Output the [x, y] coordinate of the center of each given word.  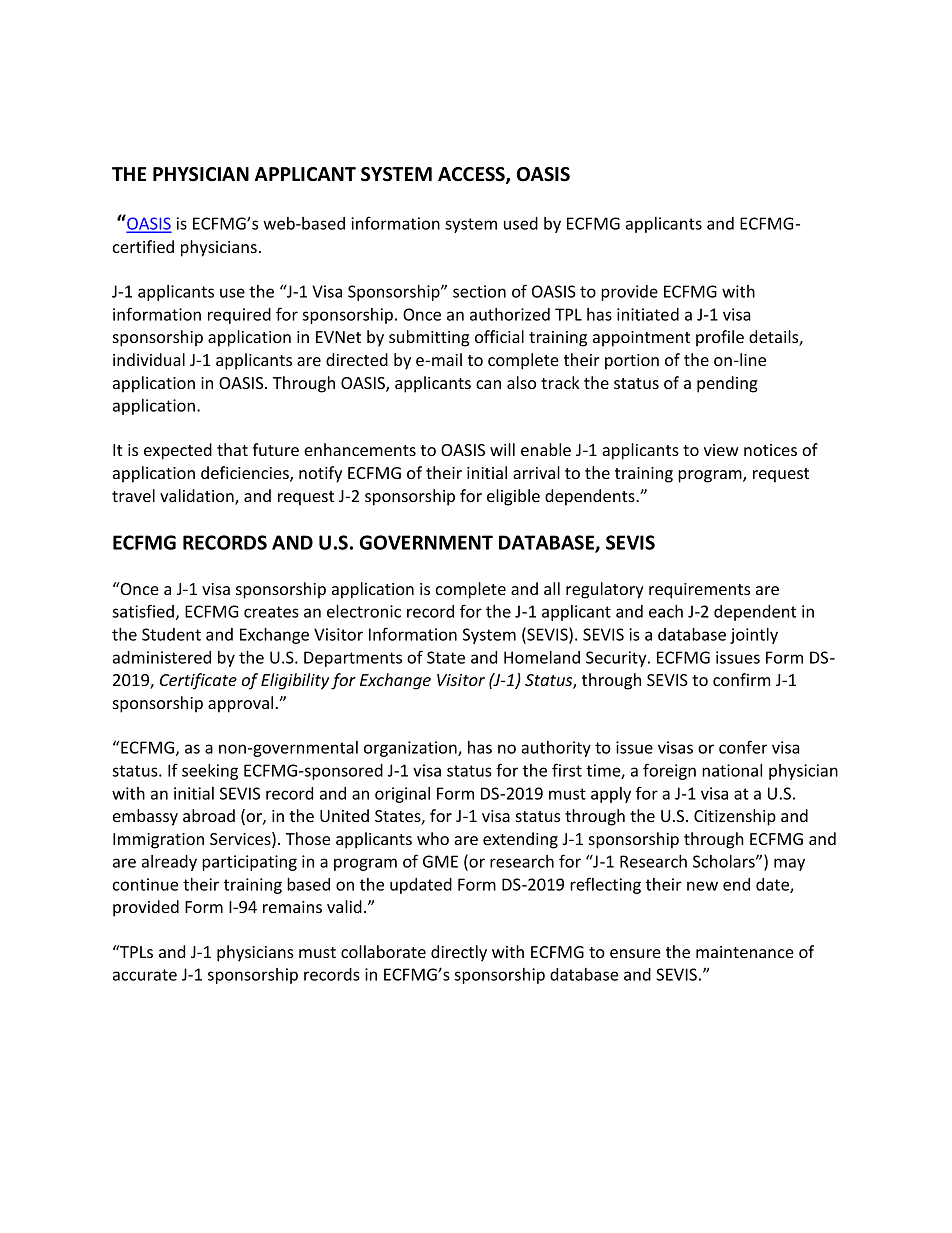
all [552, 588]
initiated [648, 314]
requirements [699, 591]
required [239, 316]
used [521, 223]
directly [459, 953]
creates [271, 612]
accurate [145, 975]
